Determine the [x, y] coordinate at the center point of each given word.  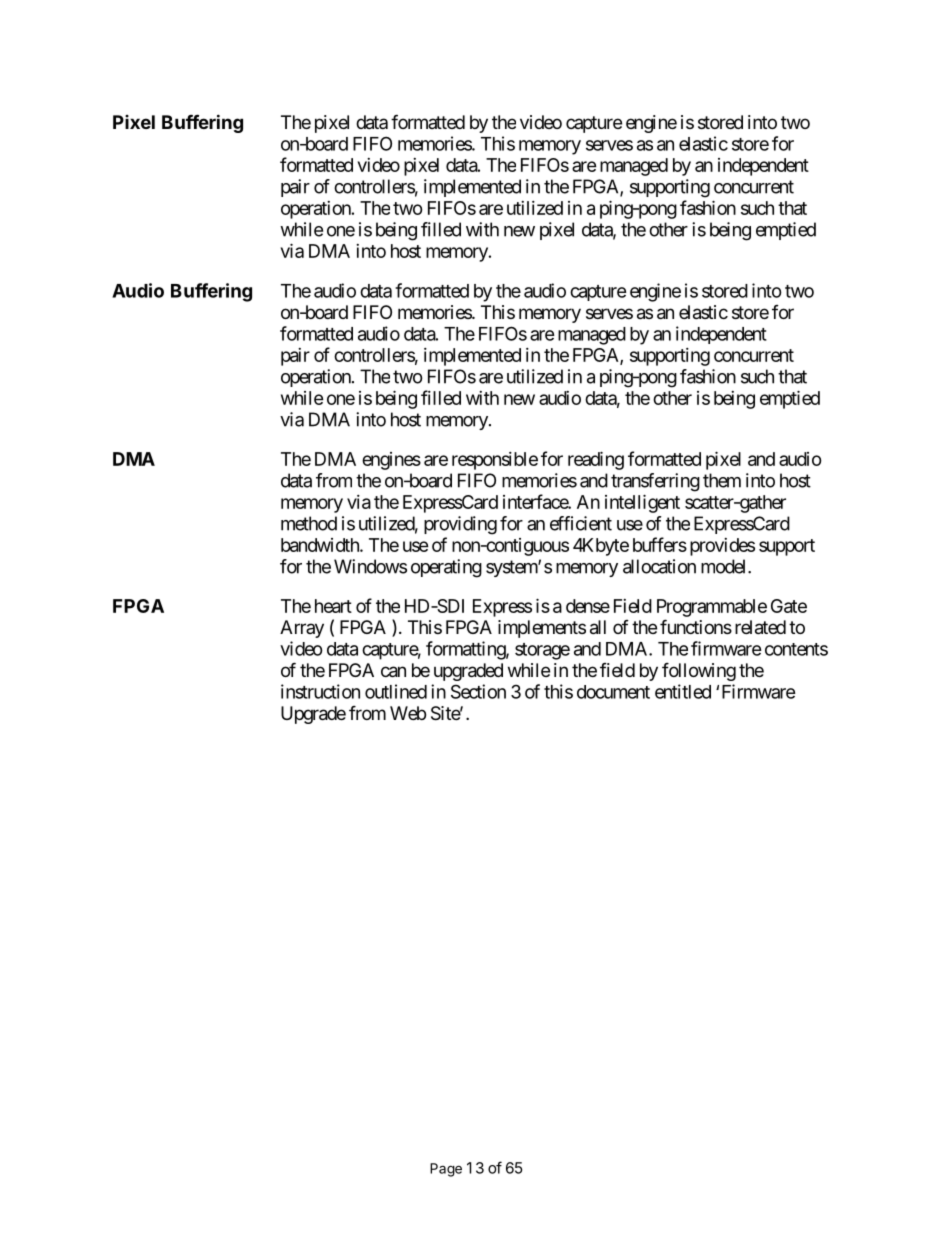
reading [596, 460]
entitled [683, 691]
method [309, 523]
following [699, 671]
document [613, 692]
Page [446, 1170]
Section [478, 691]
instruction [320, 691]
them [722, 480]
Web [408, 713]
